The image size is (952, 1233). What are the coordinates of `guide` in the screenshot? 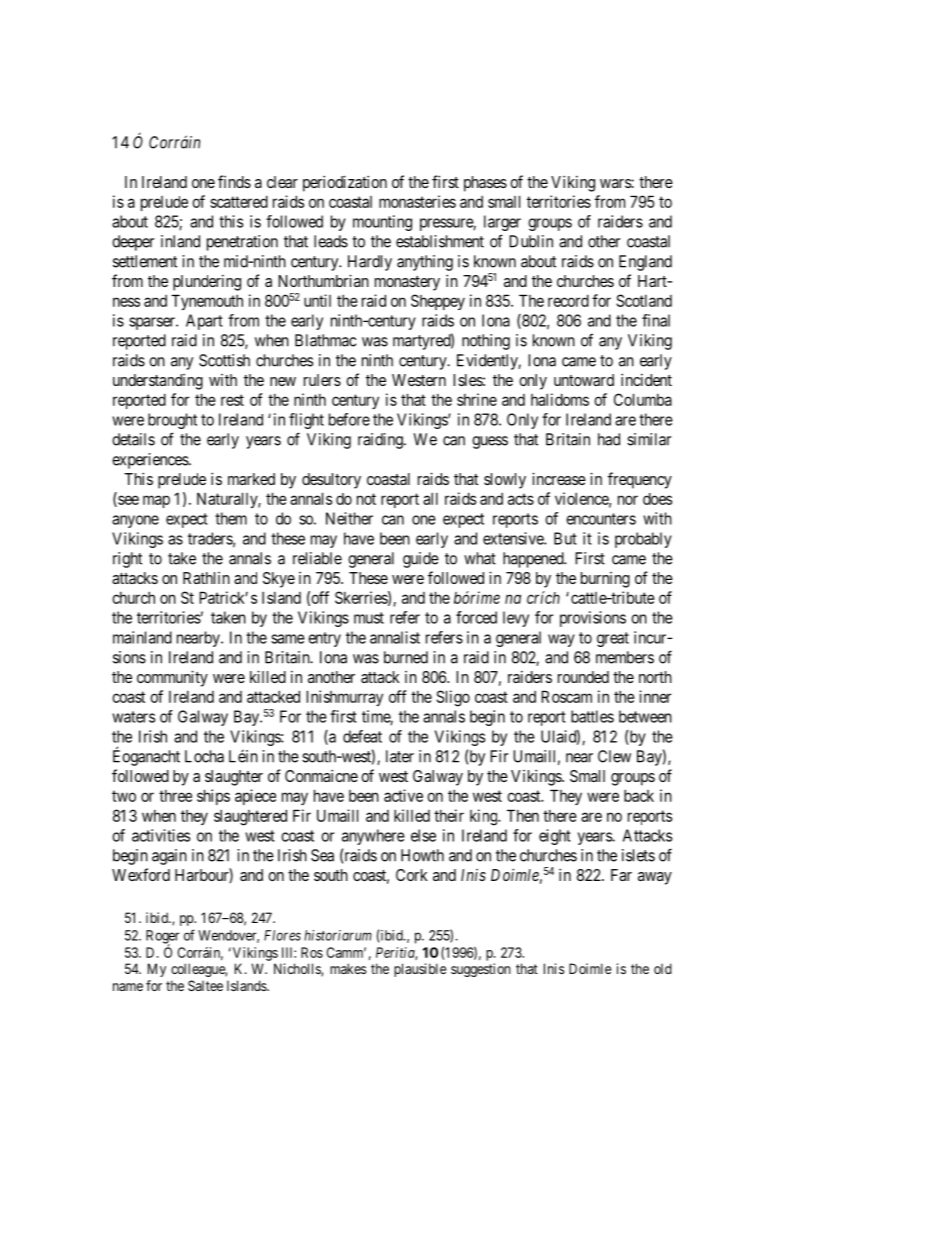 It's located at (421, 560).
